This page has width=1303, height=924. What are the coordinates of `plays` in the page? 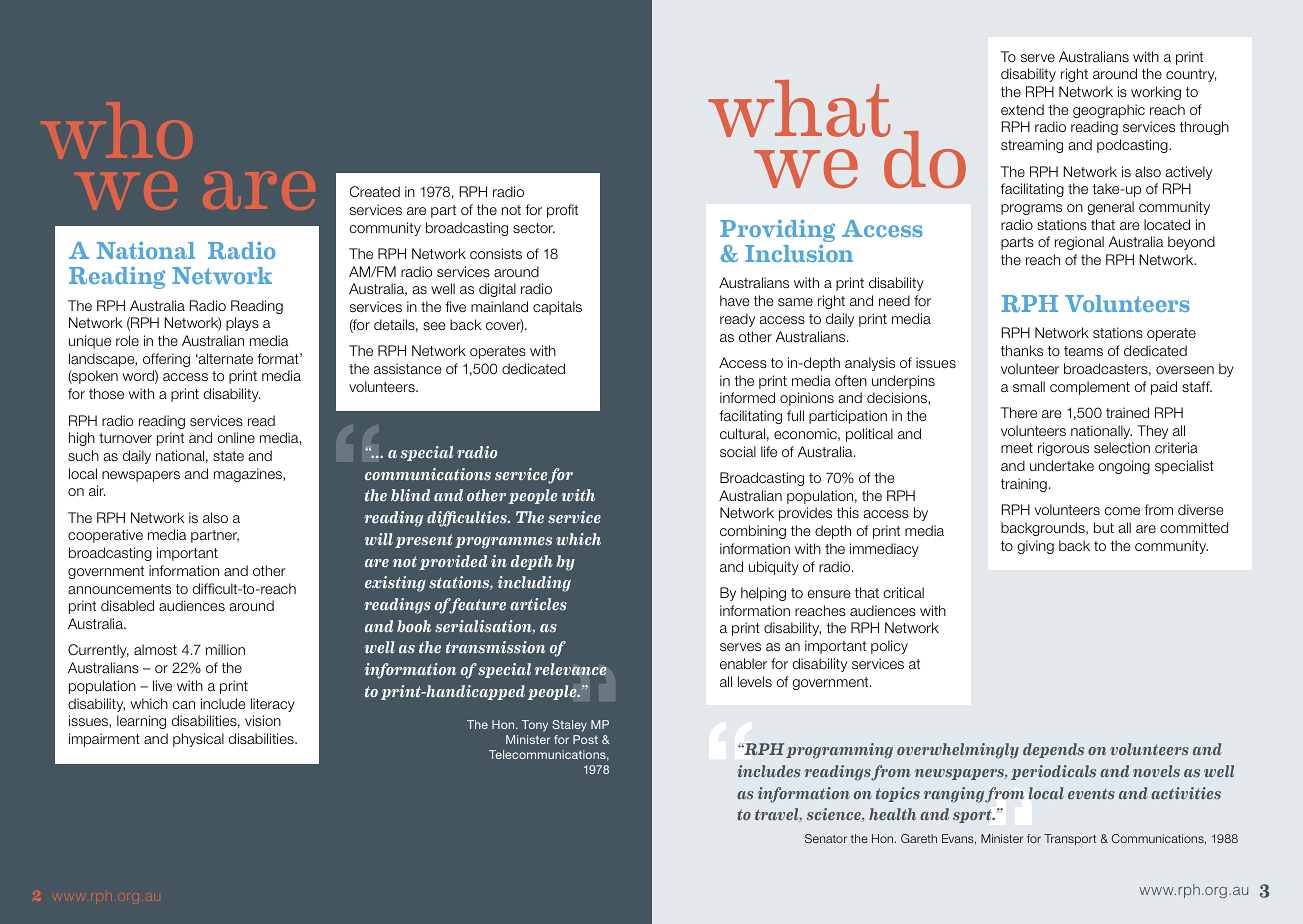 It's located at (242, 324).
